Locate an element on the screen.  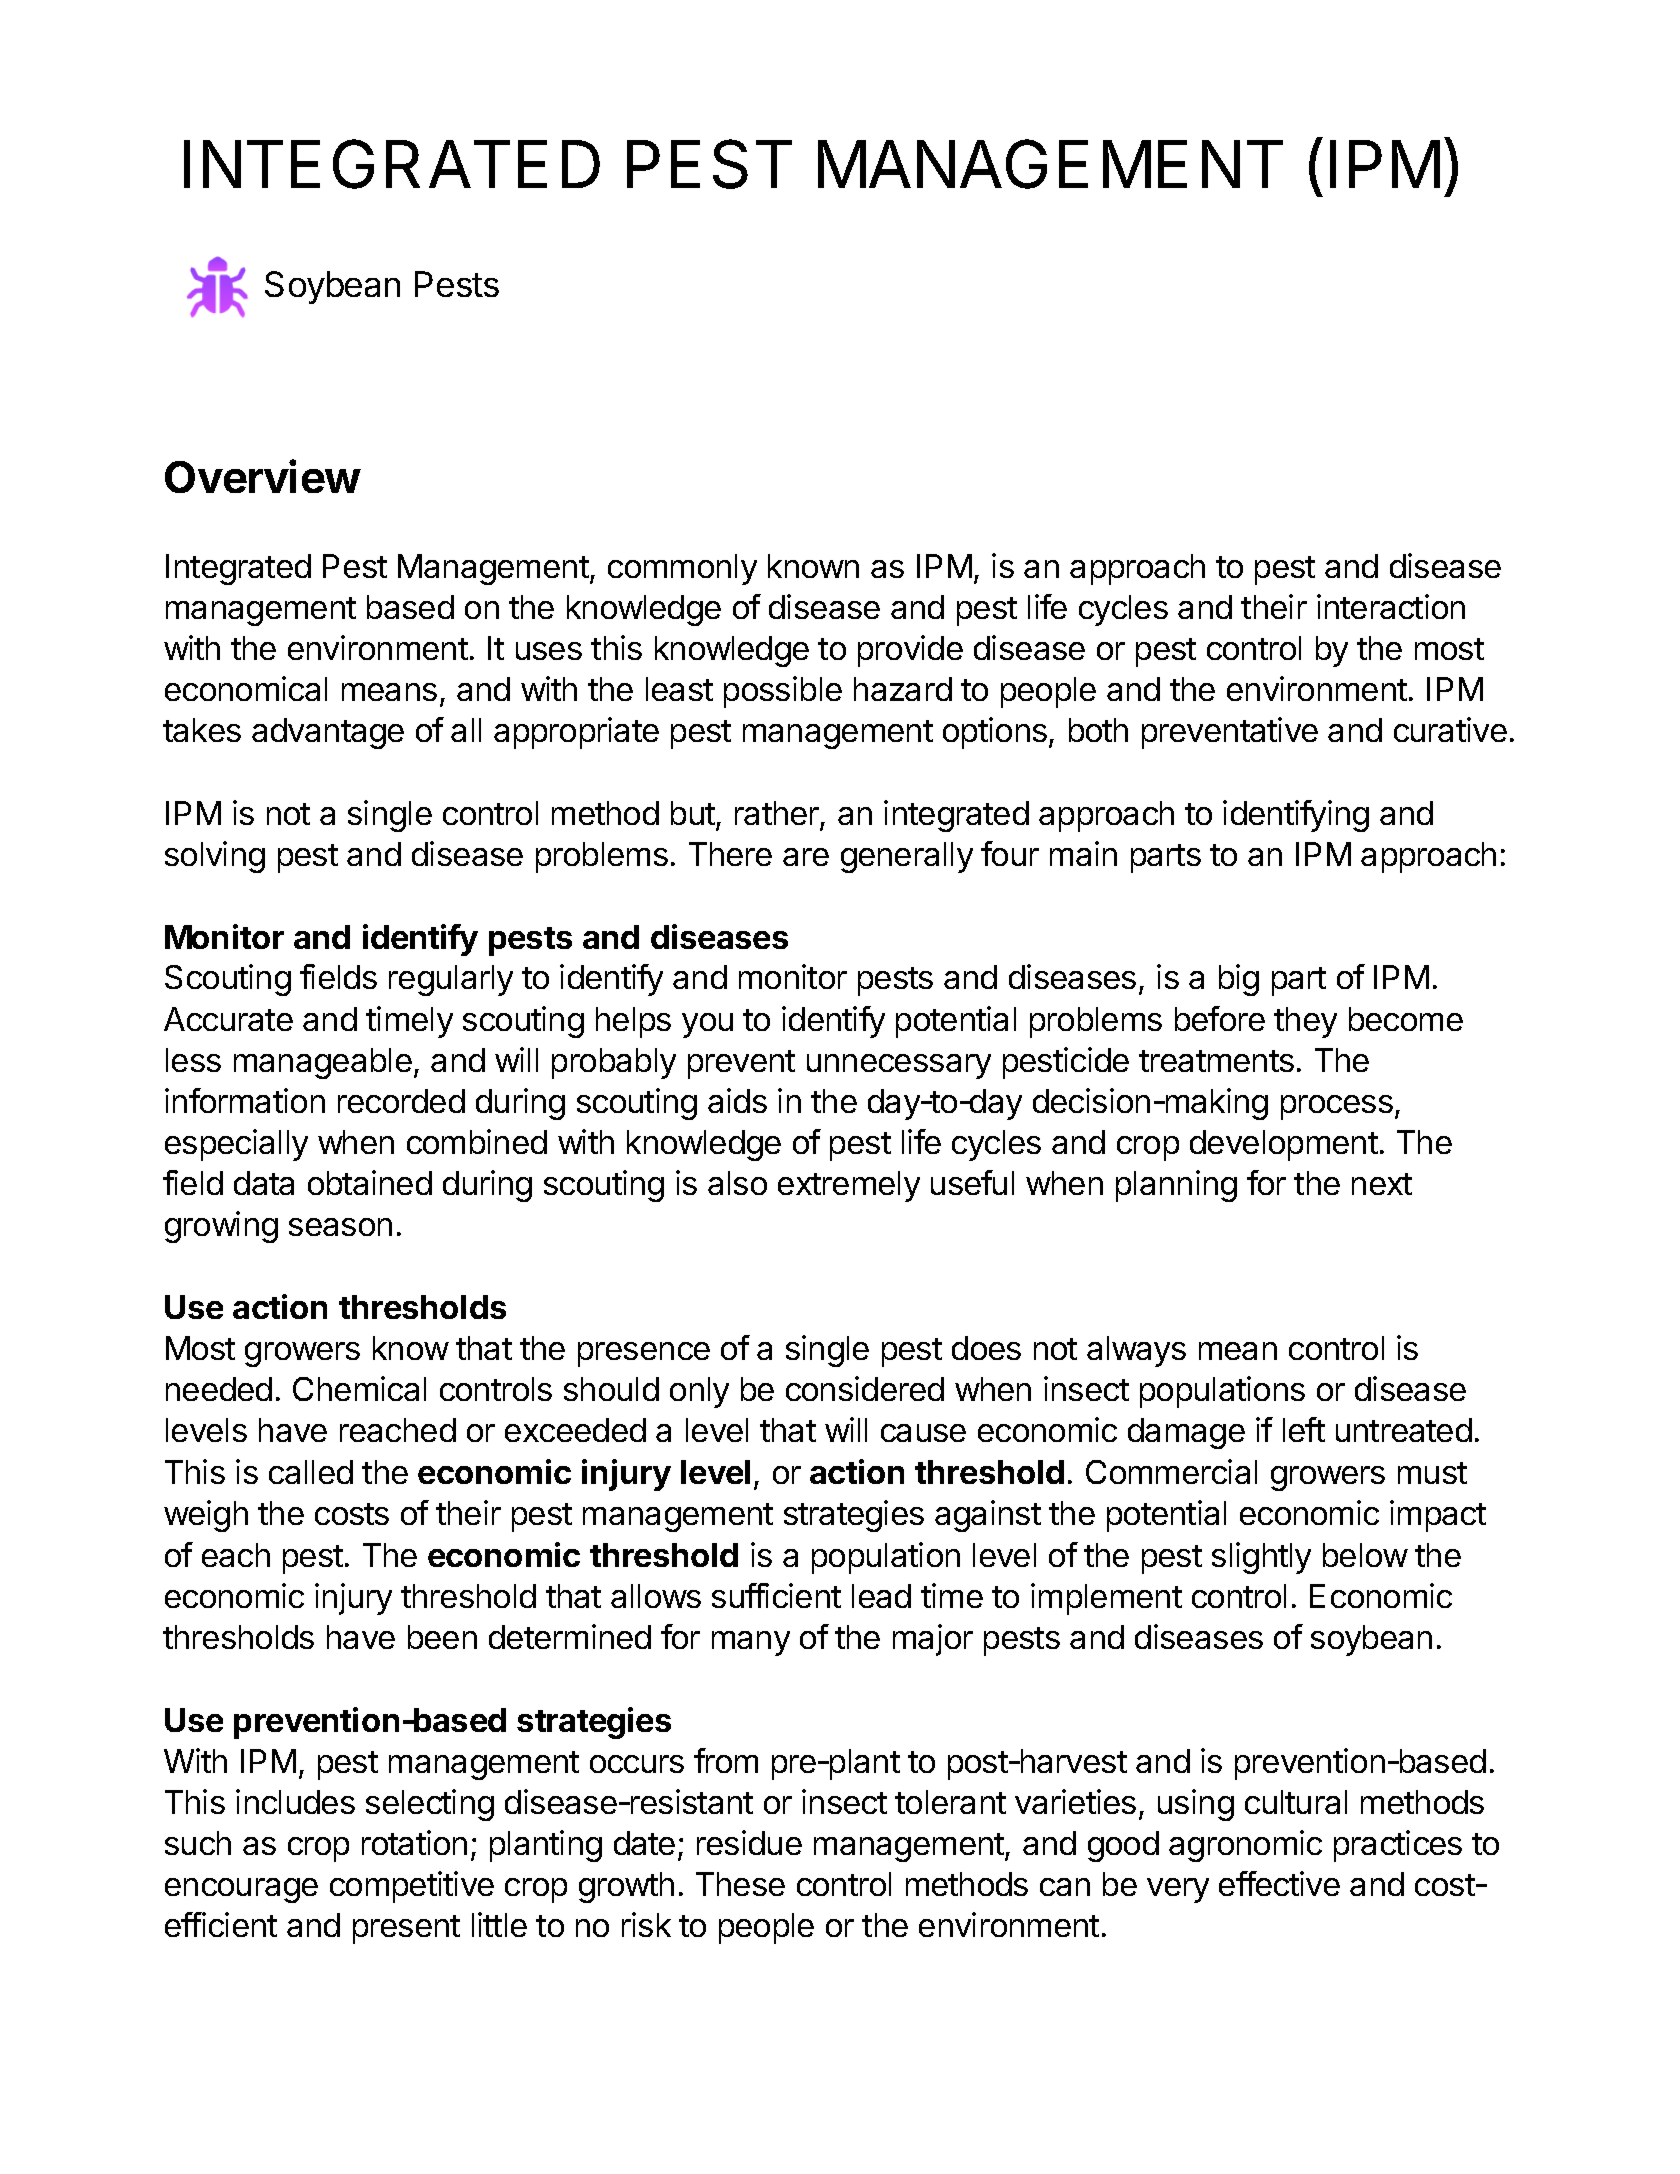
solving is located at coordinates (215, 857).
